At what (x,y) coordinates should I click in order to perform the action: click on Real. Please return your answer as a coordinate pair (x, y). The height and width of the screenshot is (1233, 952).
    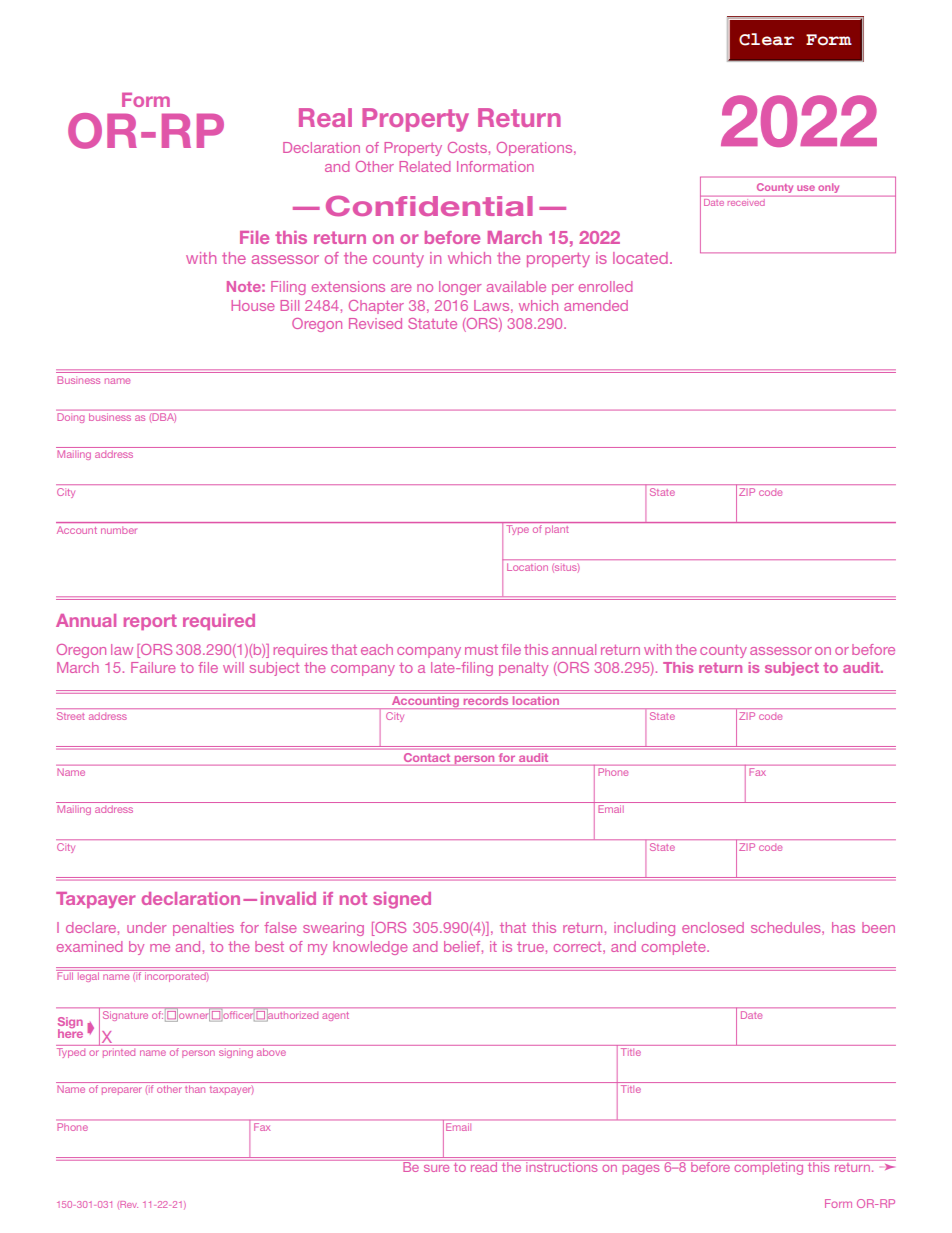
    Looking at the image, I should click on (325, 117).
